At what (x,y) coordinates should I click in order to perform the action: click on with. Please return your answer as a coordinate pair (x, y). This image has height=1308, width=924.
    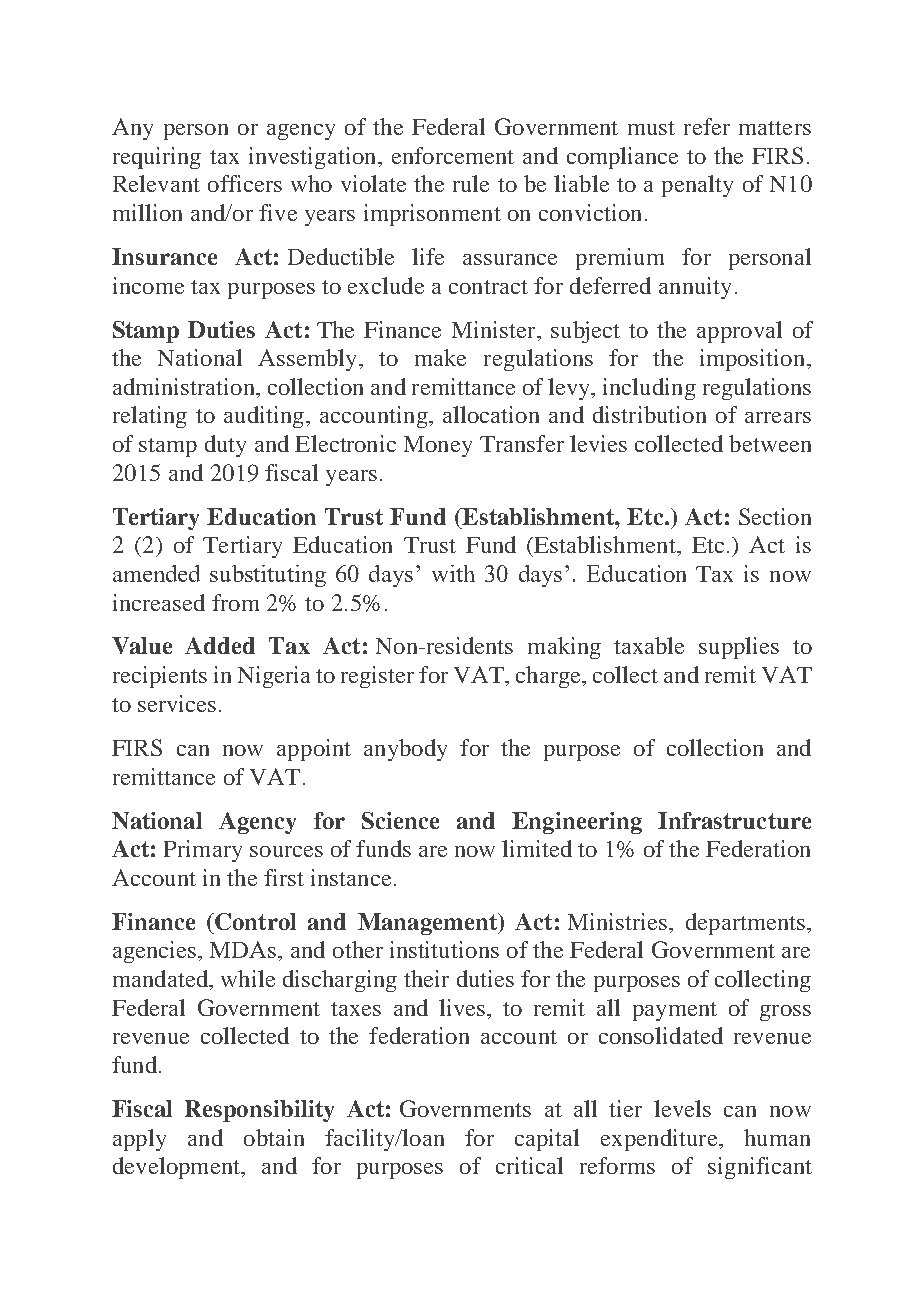
    Looking at the image, I should click on (453, 573).
